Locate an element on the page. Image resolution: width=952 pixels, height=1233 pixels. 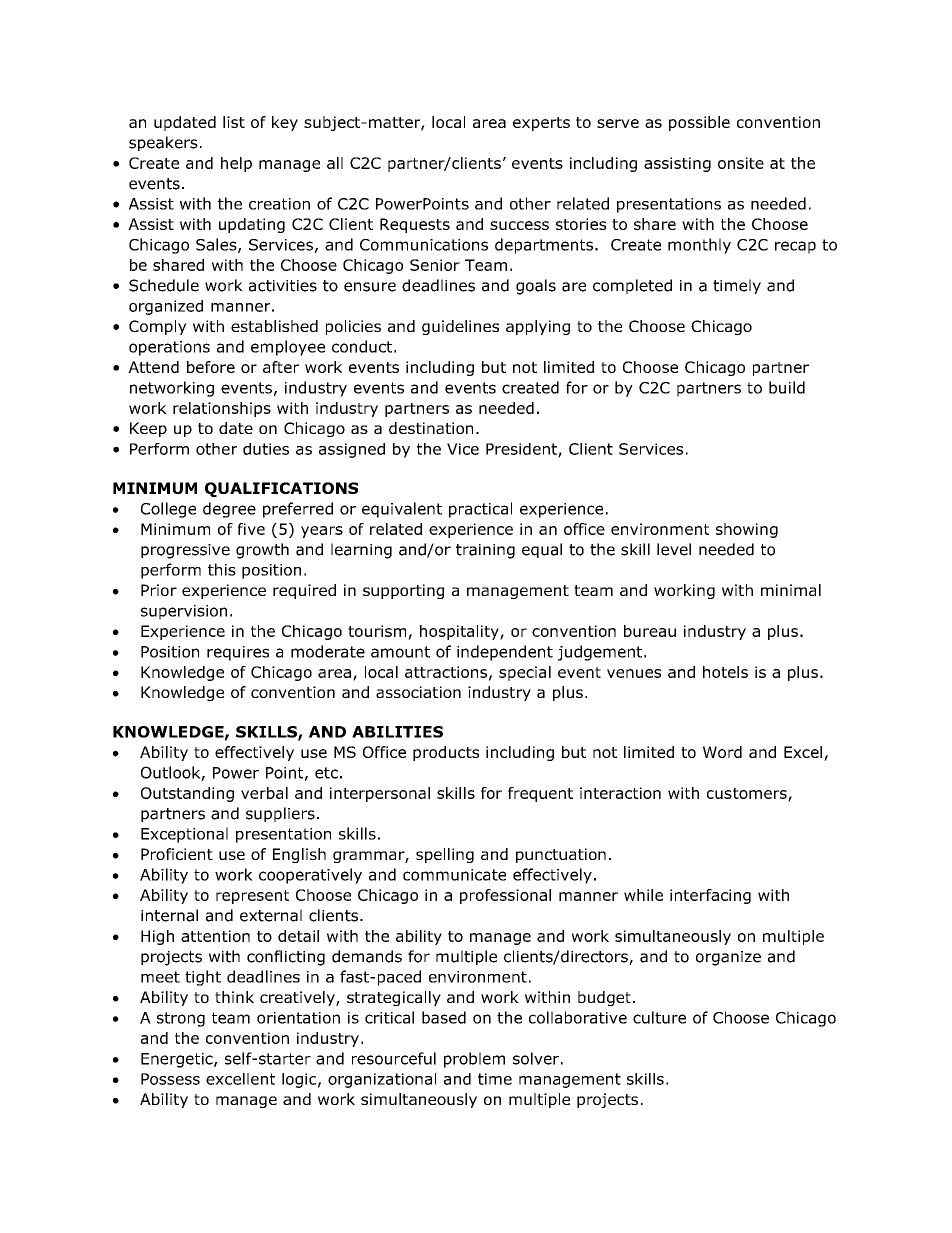
hospitality is located at coordinates (460, 632).
